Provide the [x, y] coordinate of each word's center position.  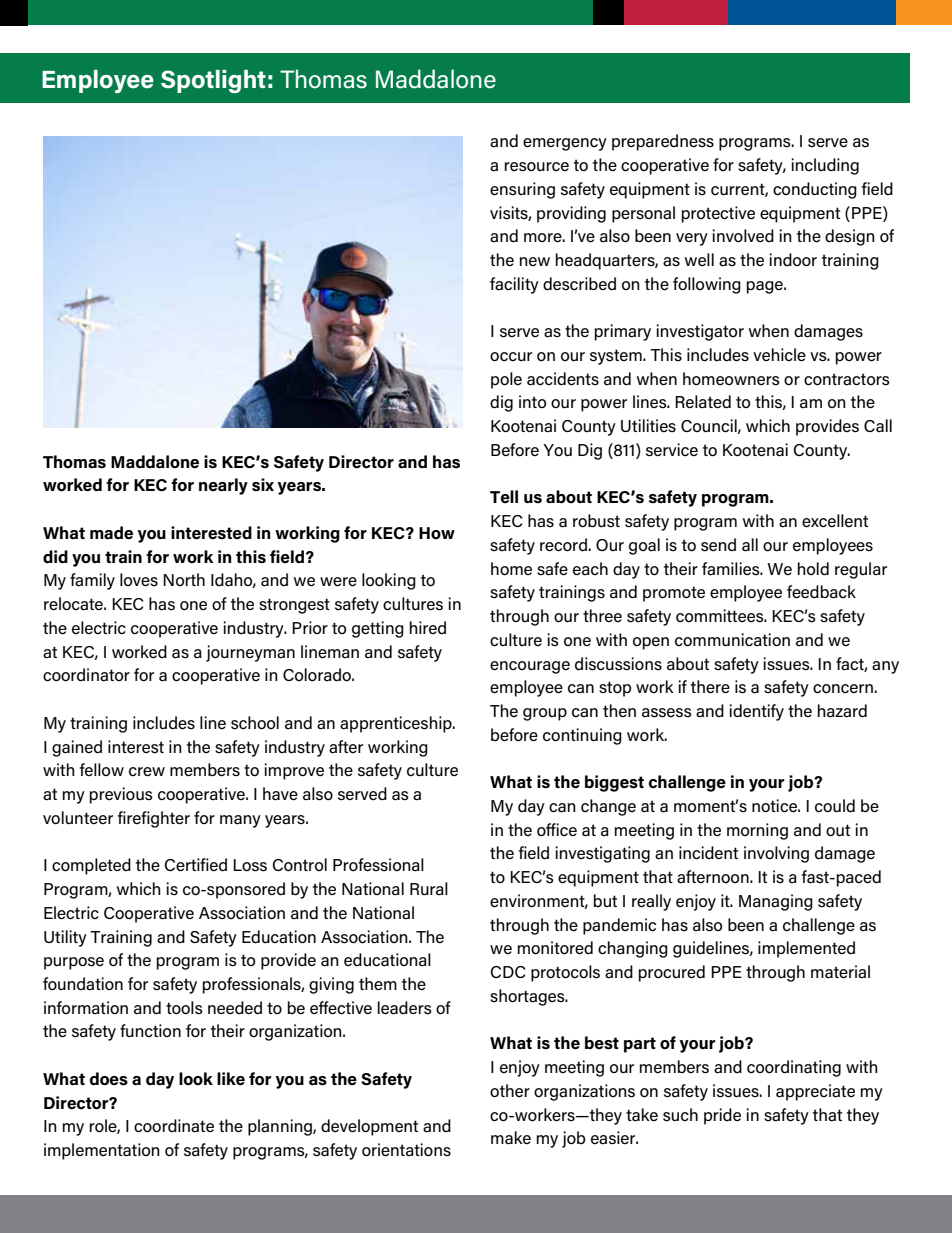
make [511, 1138]
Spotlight [213, 81]
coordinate [174, 1126]
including [825, 166]
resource [537, 167]
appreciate [815, 1092]
